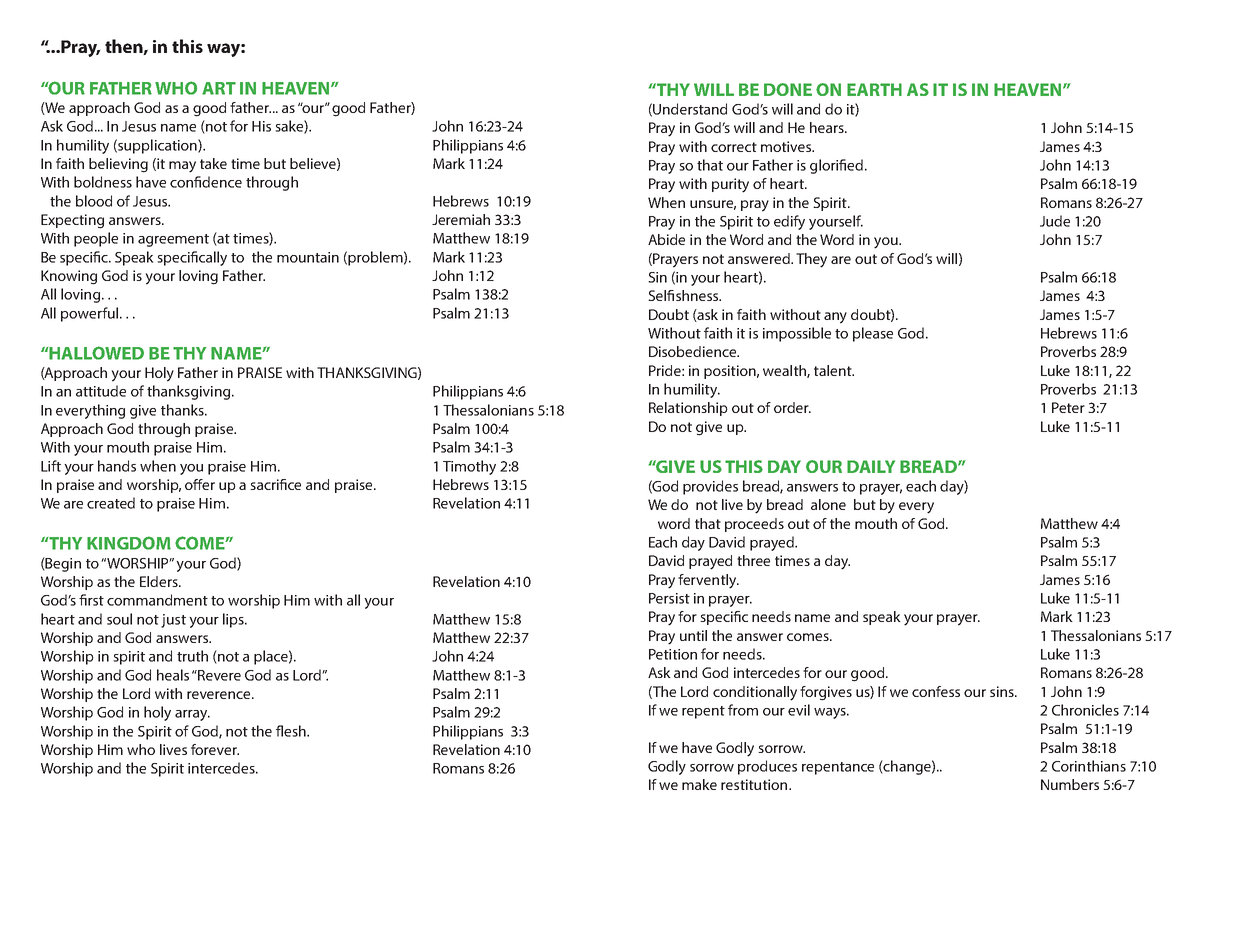  Describe the element at coordinates (215, 749) in the screenshot. I see `forever` at that location.
